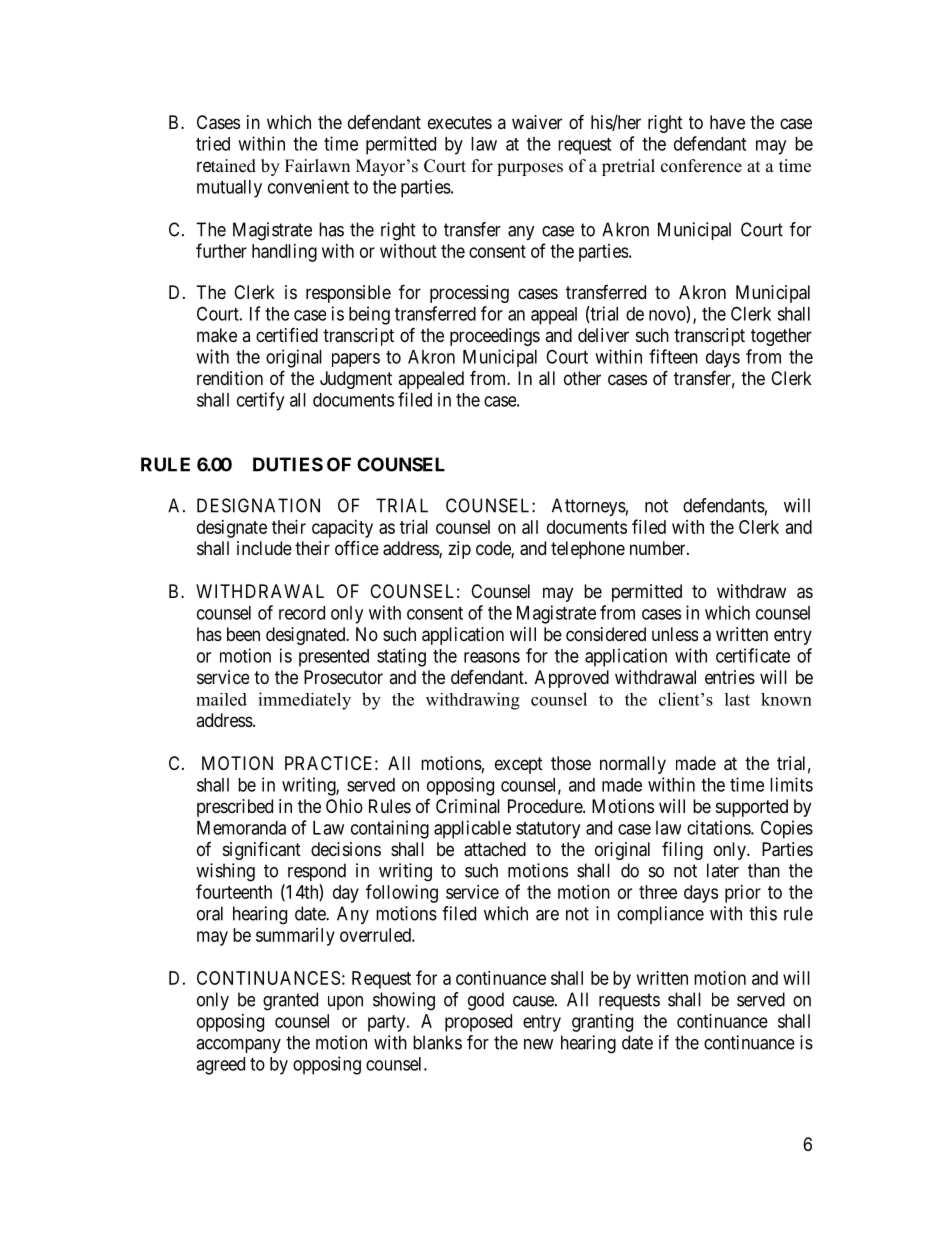 The height and width of the screenshot is (1233, 952). I want to click on fifteen, so click(673, 356).
